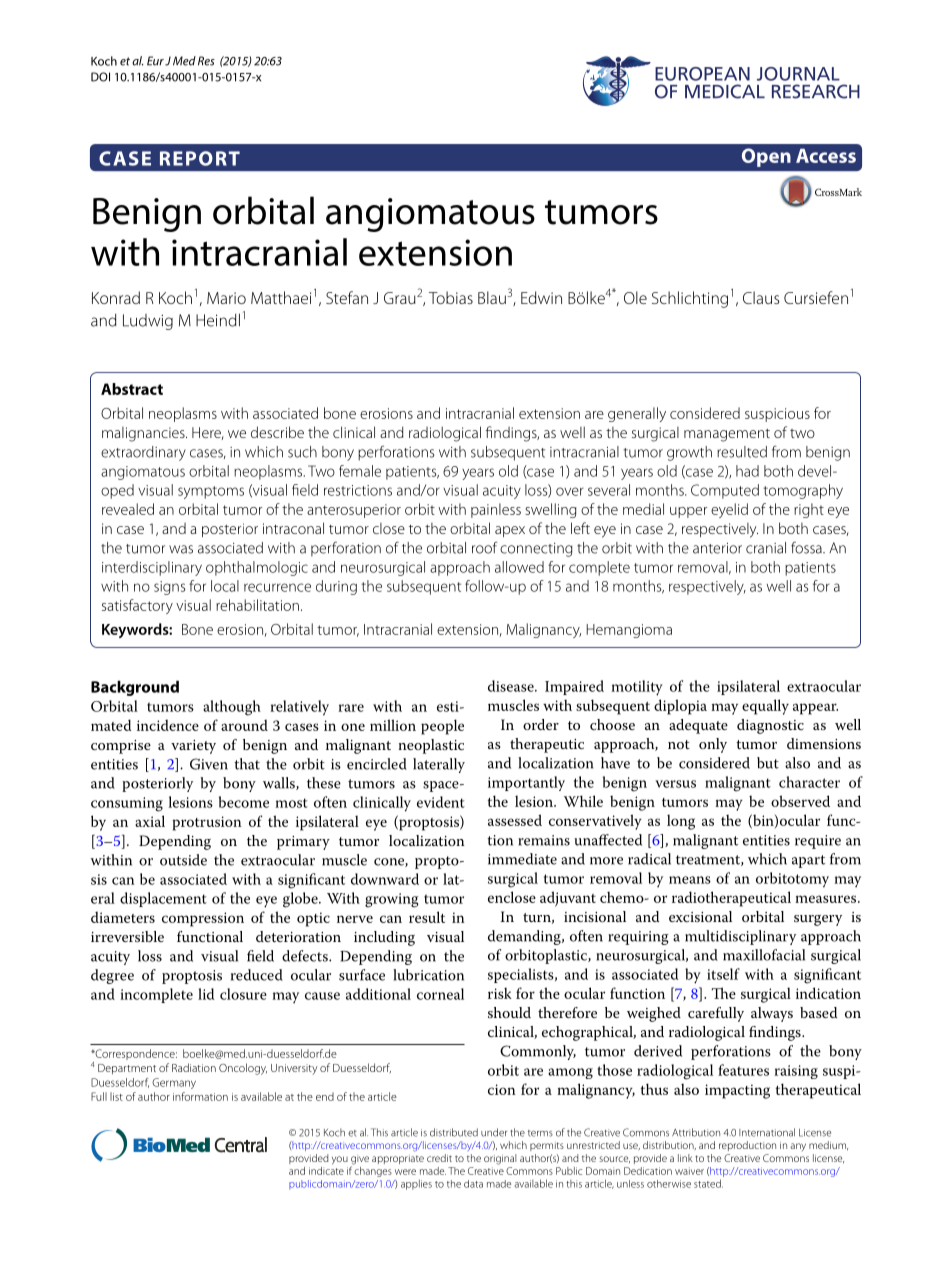 Image resolution: width=952 pixels, height=1270 pixels. I want to click on equally, so click(765, 707).
